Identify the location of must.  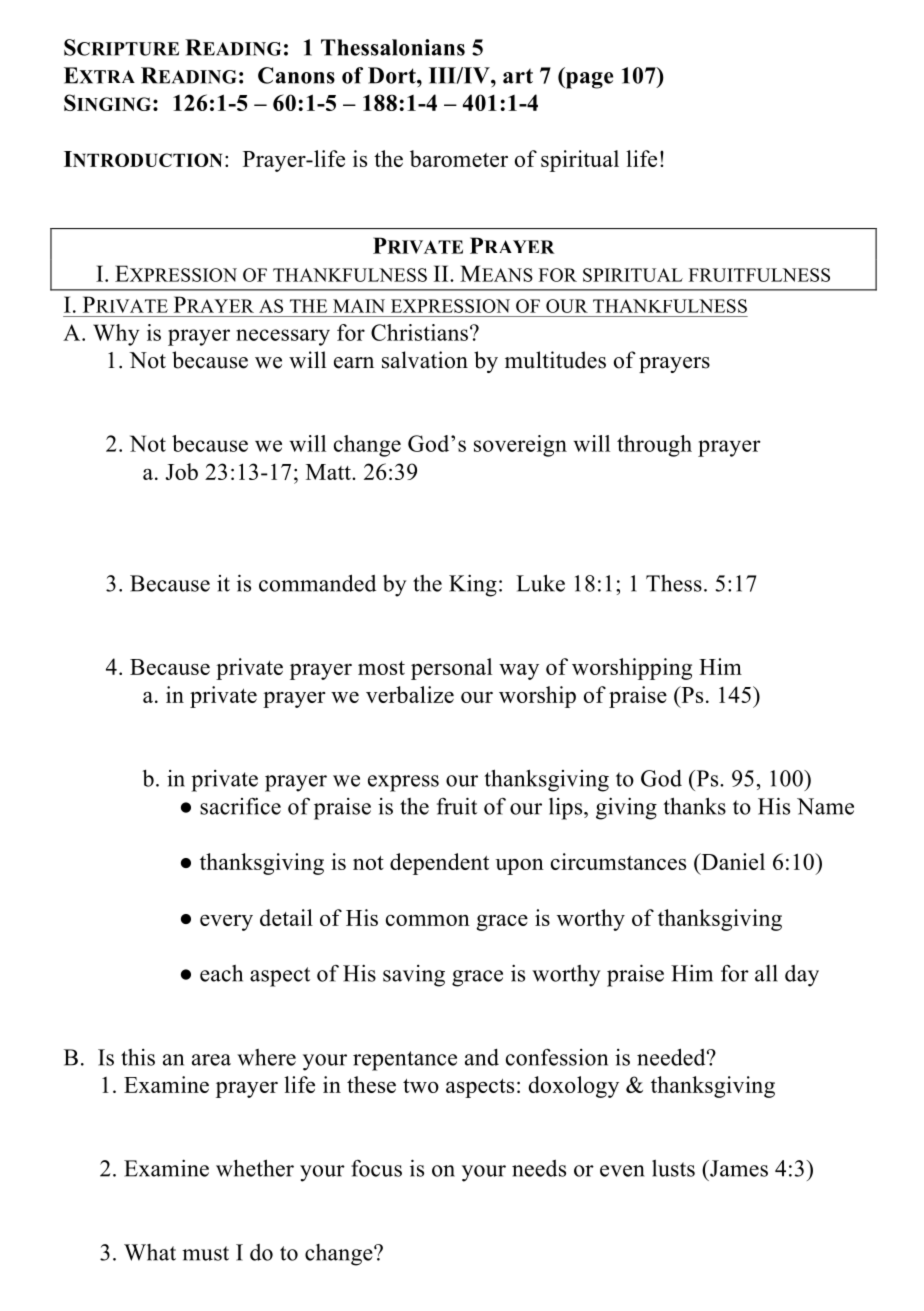
(205, 1253).
